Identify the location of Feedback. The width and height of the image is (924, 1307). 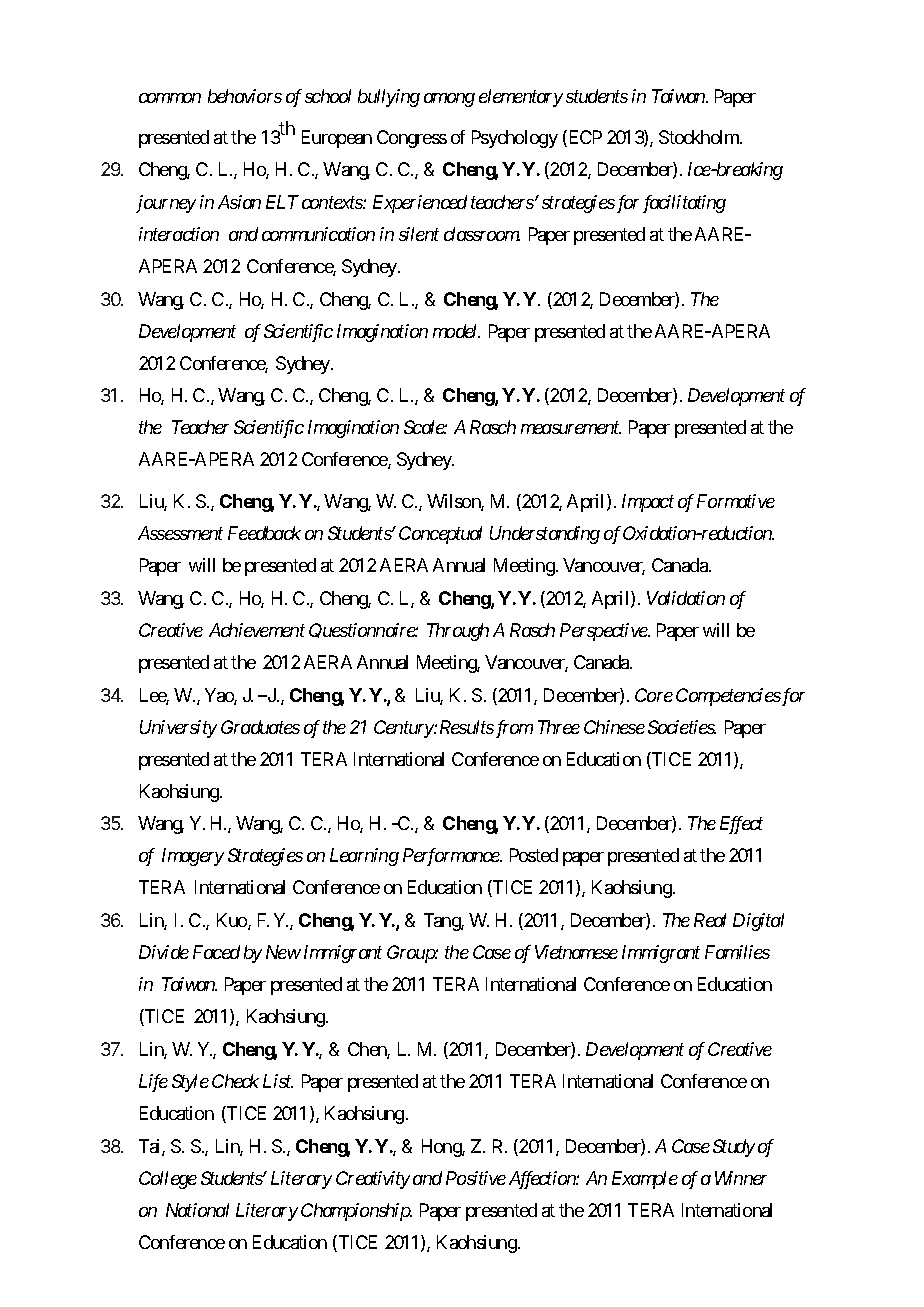
(264, 533).
